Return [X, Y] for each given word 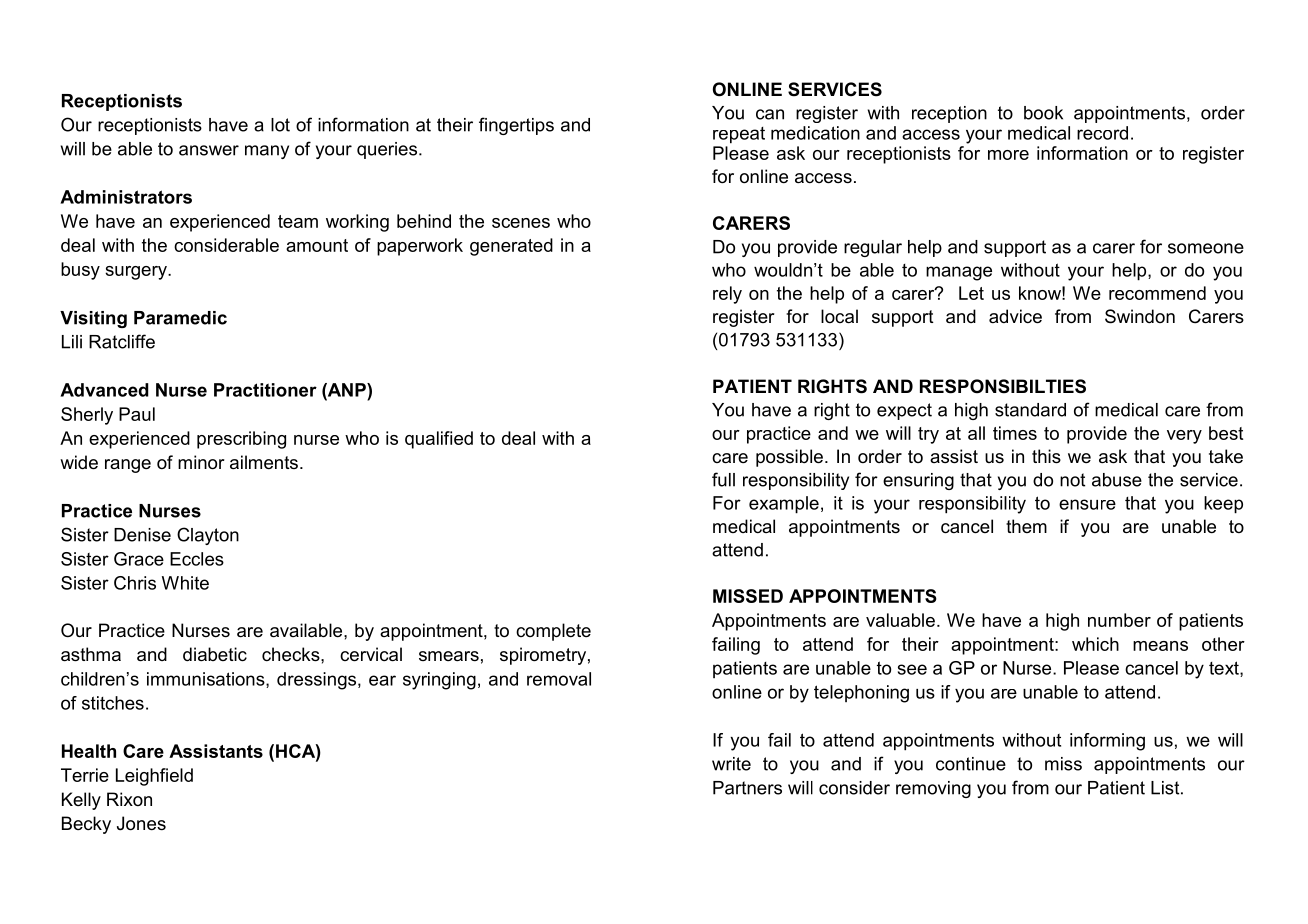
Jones [141, 823]
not [1072, 480]
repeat [739, 135]
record [1102, 133]
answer [209, 150]
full [723, 479]
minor [201, 462]
